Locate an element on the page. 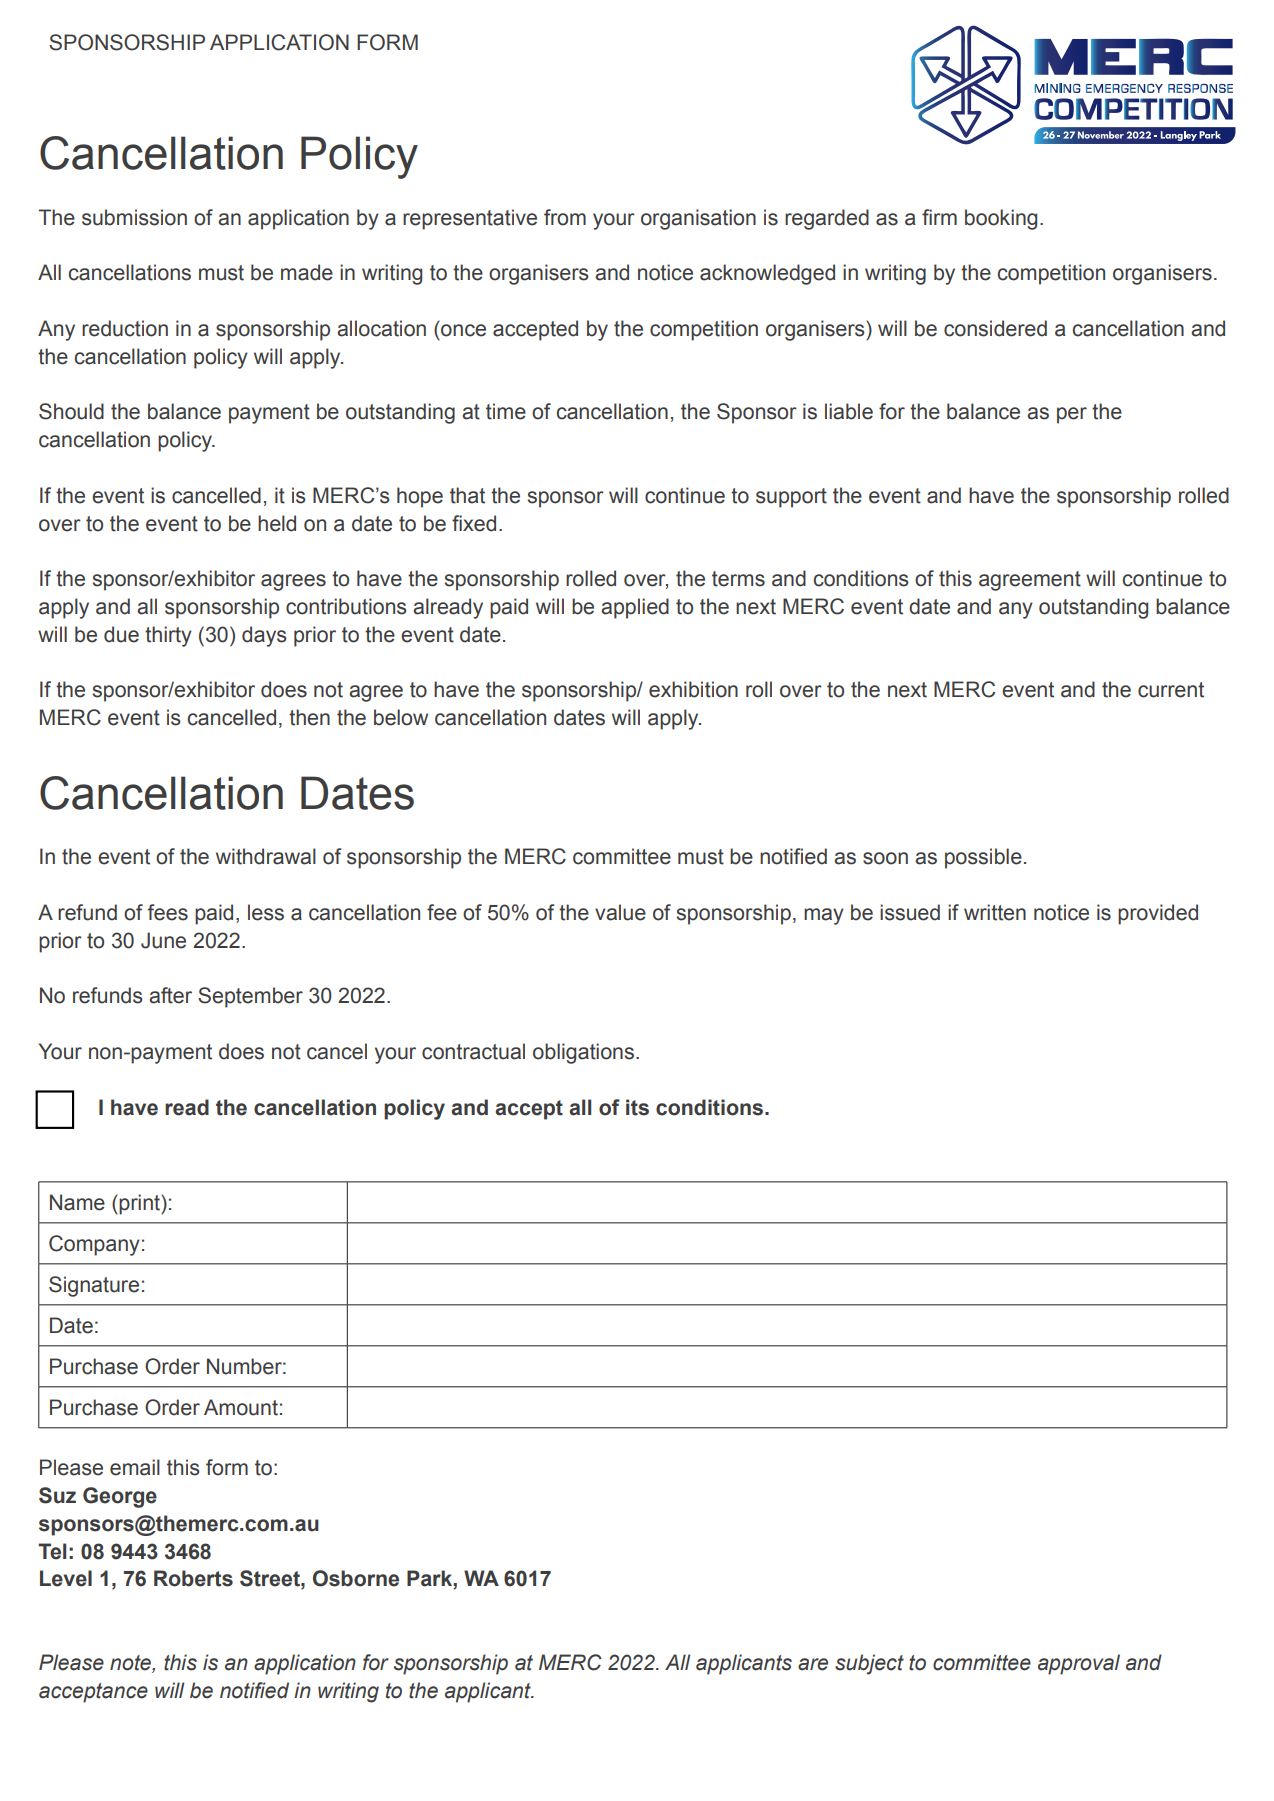  its is located at coordinates (637, 1107).
